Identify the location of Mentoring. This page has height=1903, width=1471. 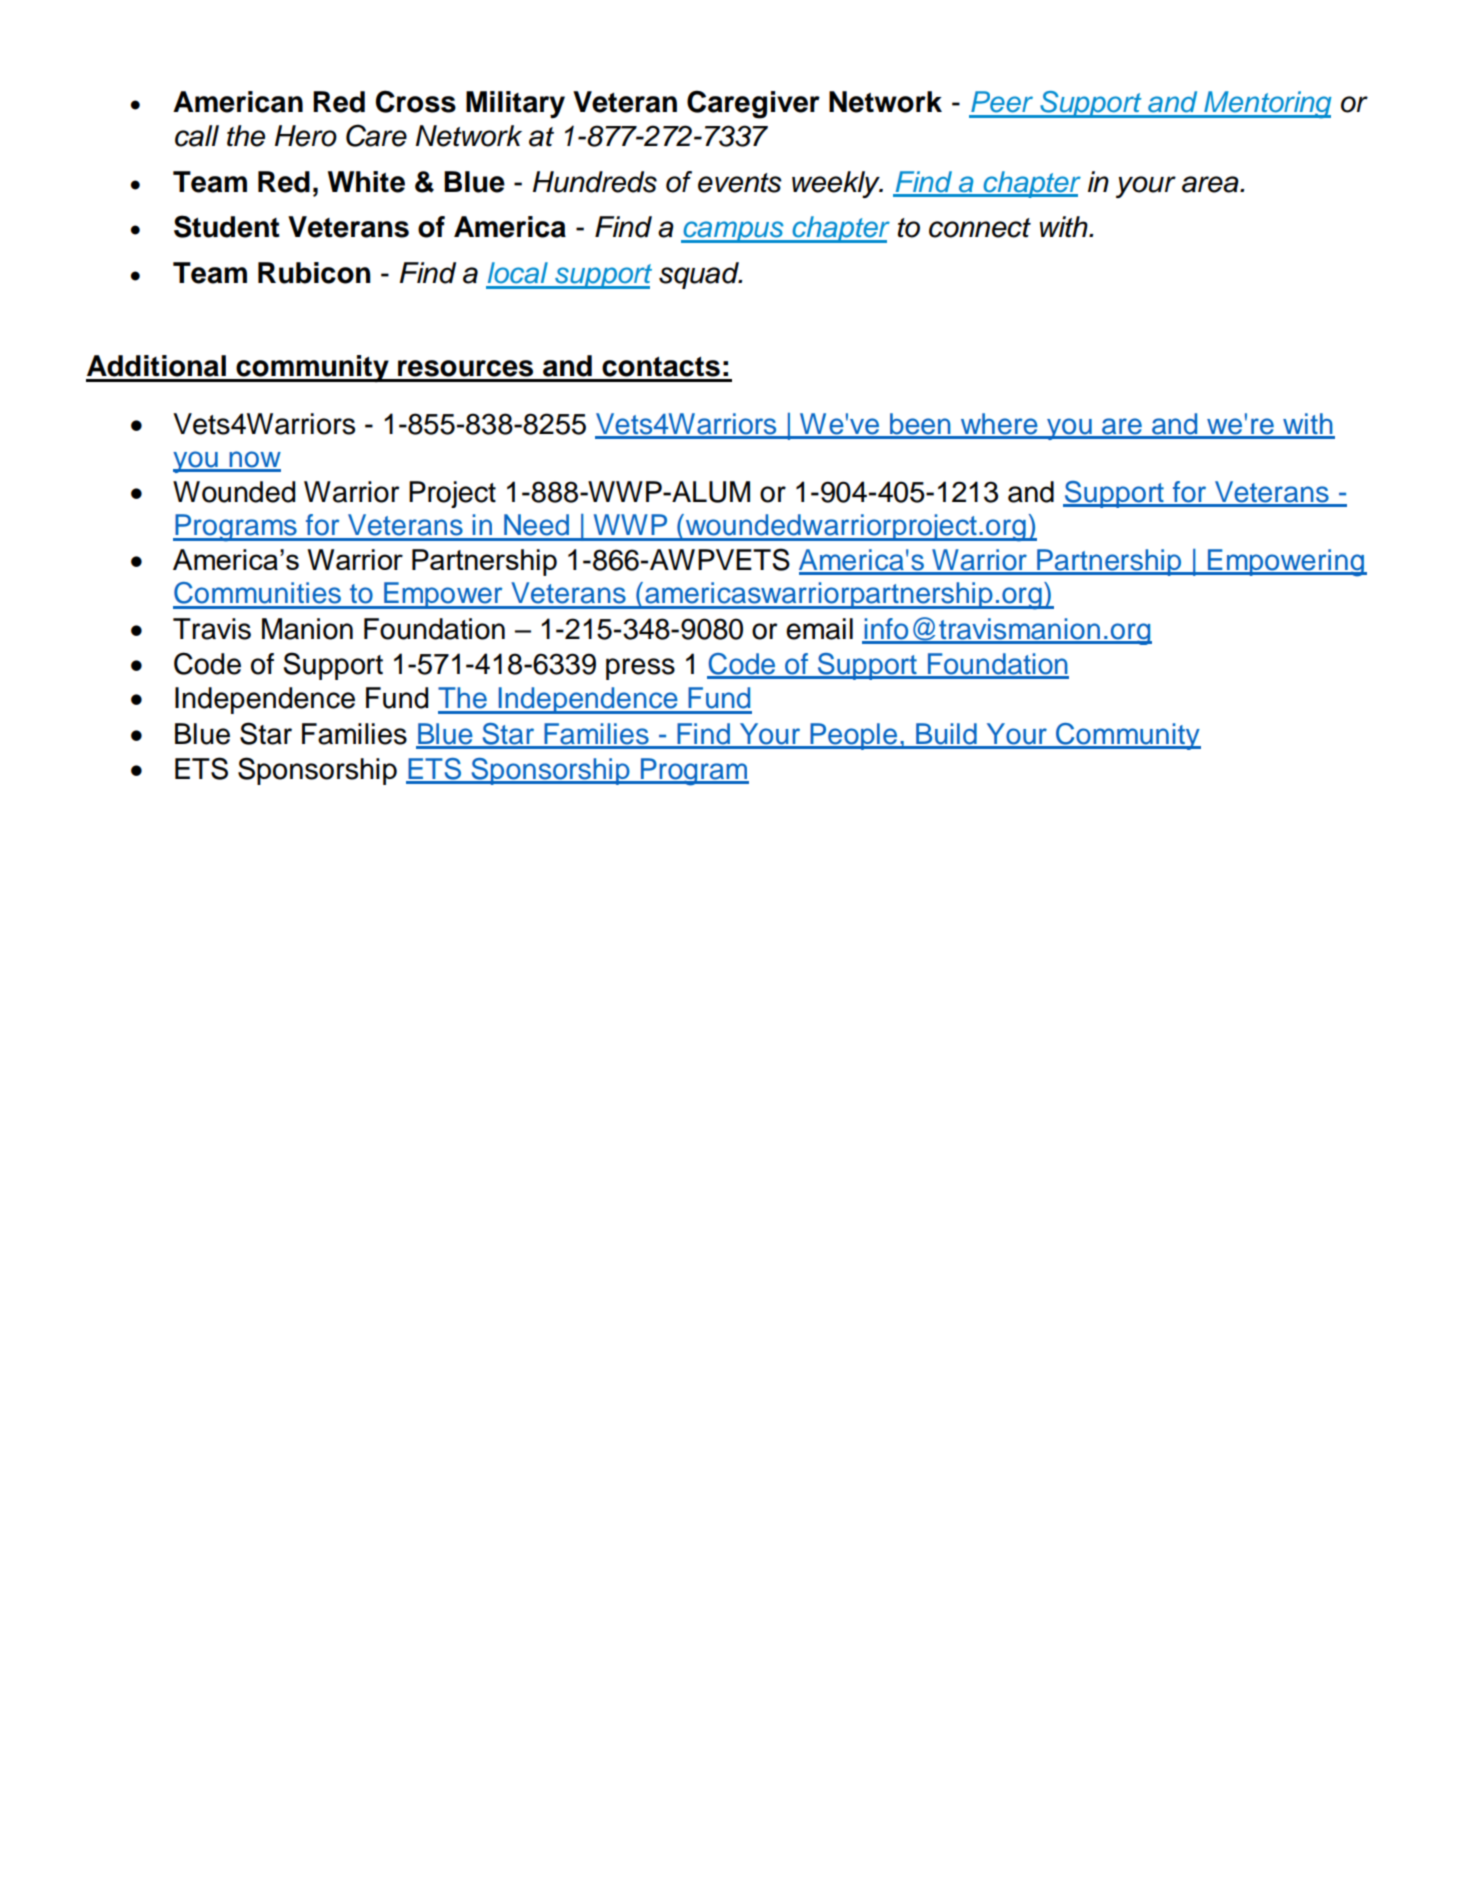
(1267, 105).
